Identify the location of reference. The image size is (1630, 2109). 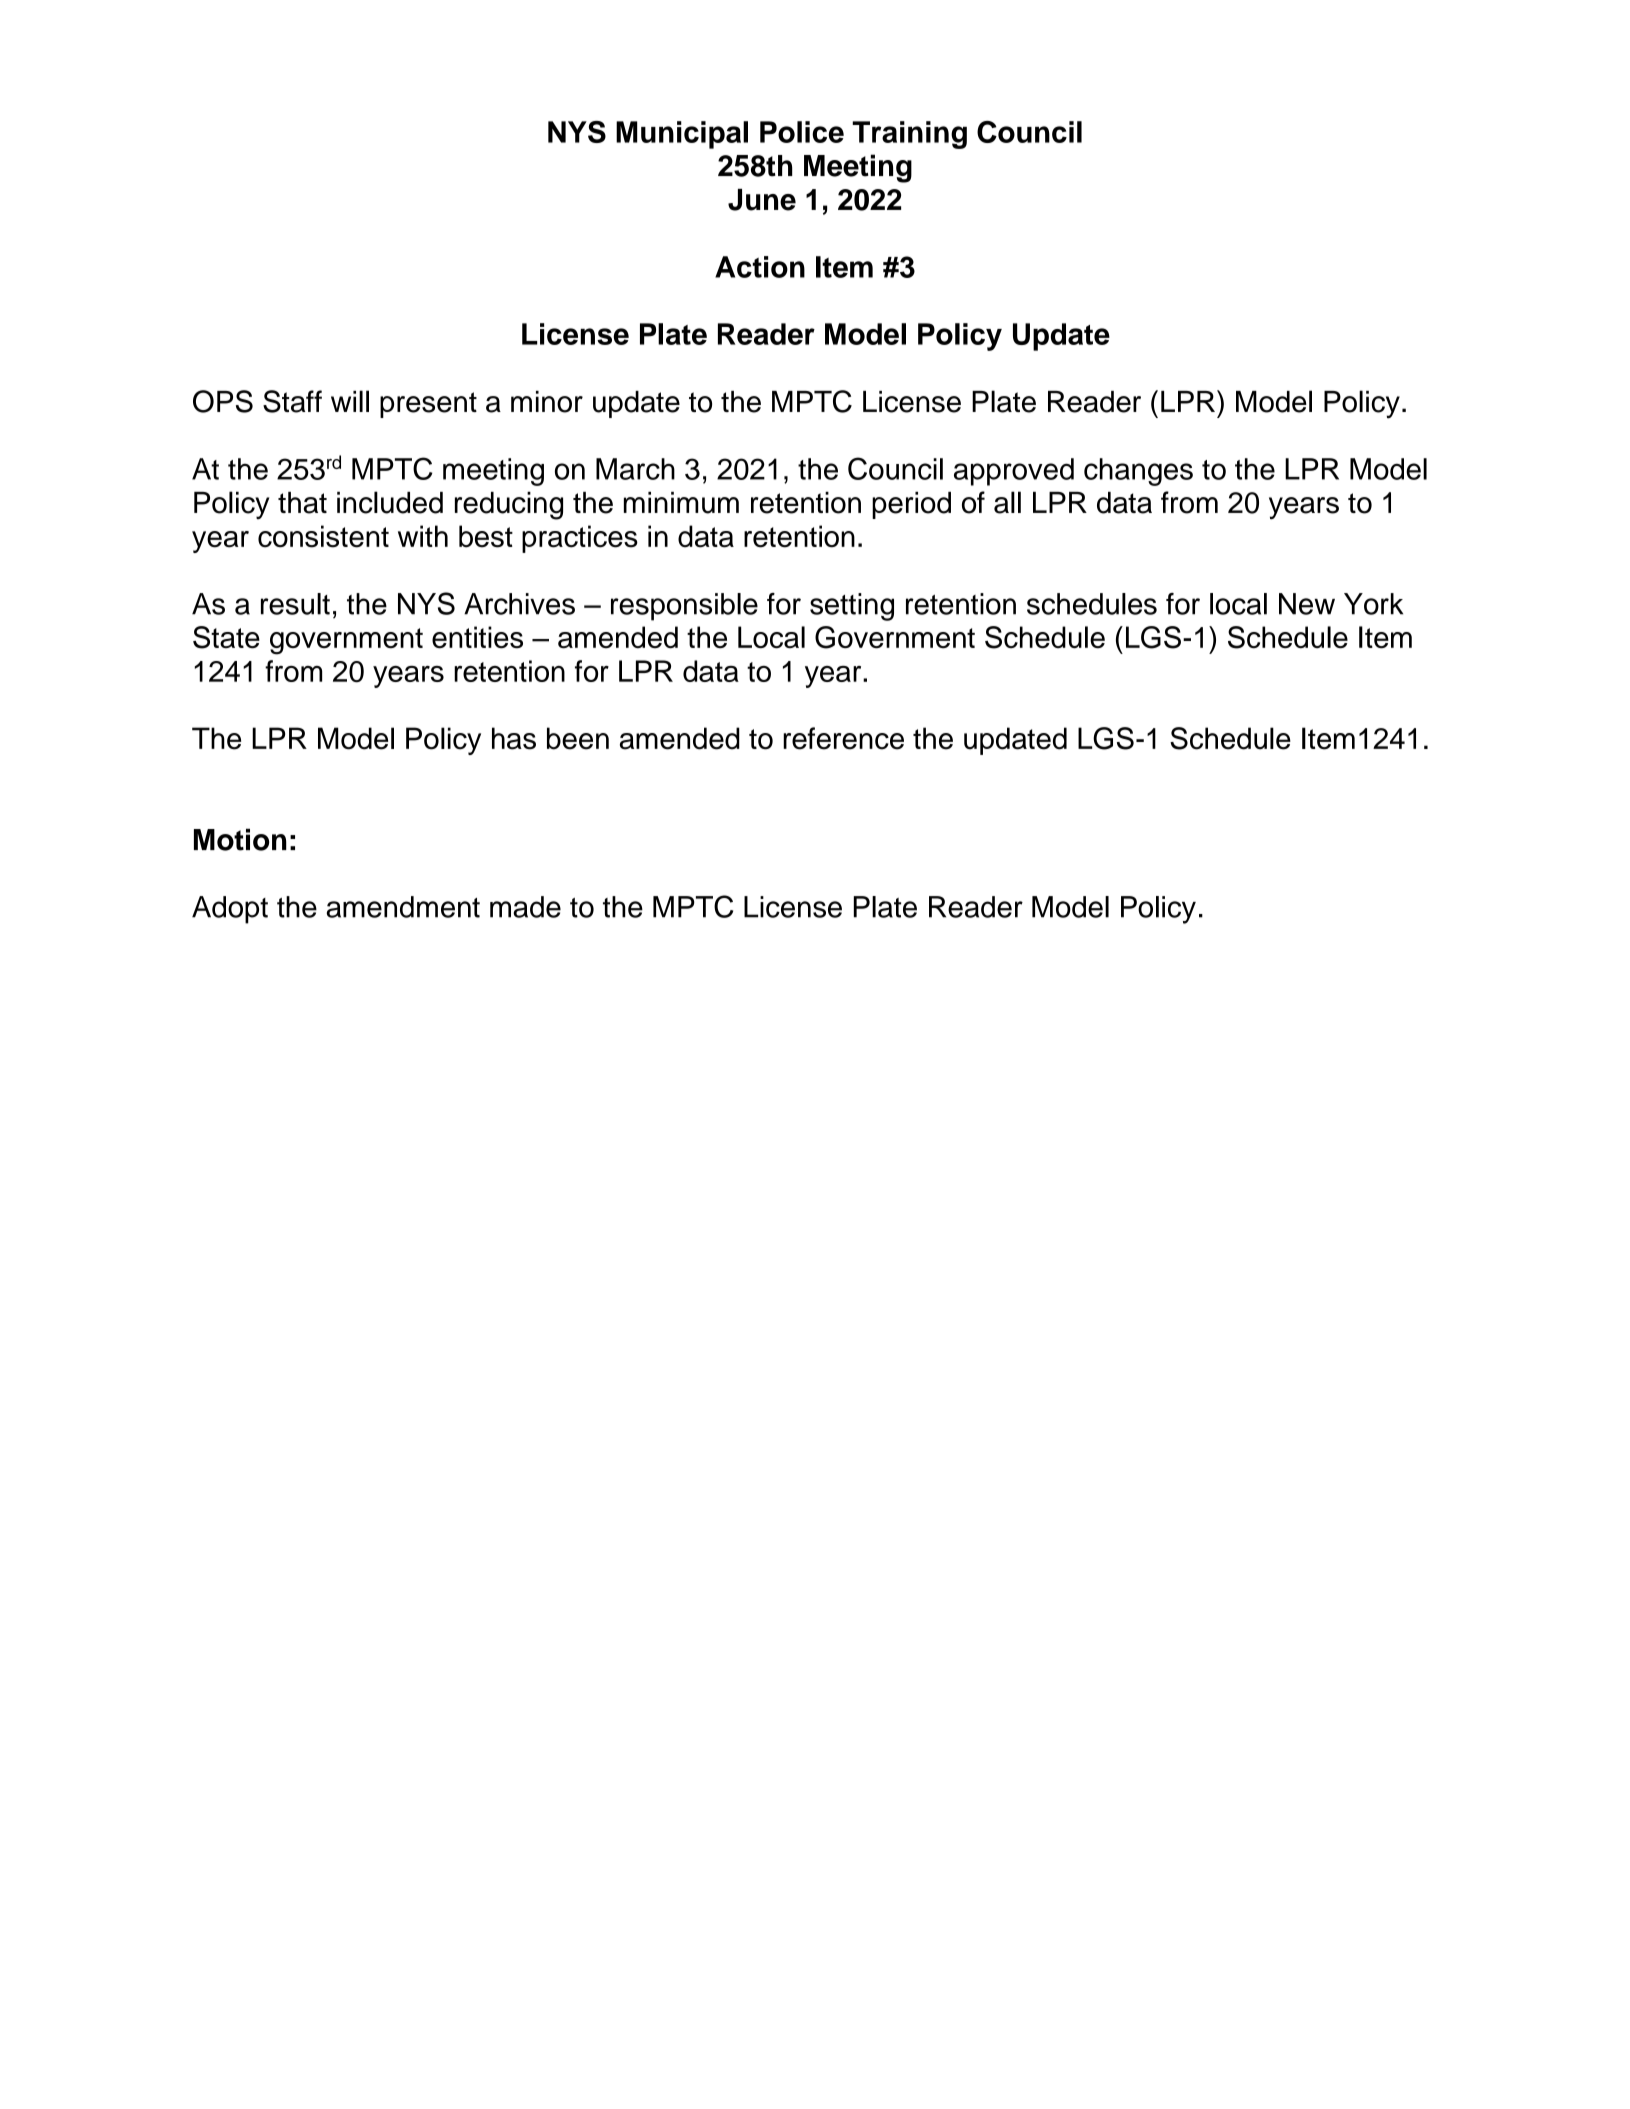
(843, 738).
